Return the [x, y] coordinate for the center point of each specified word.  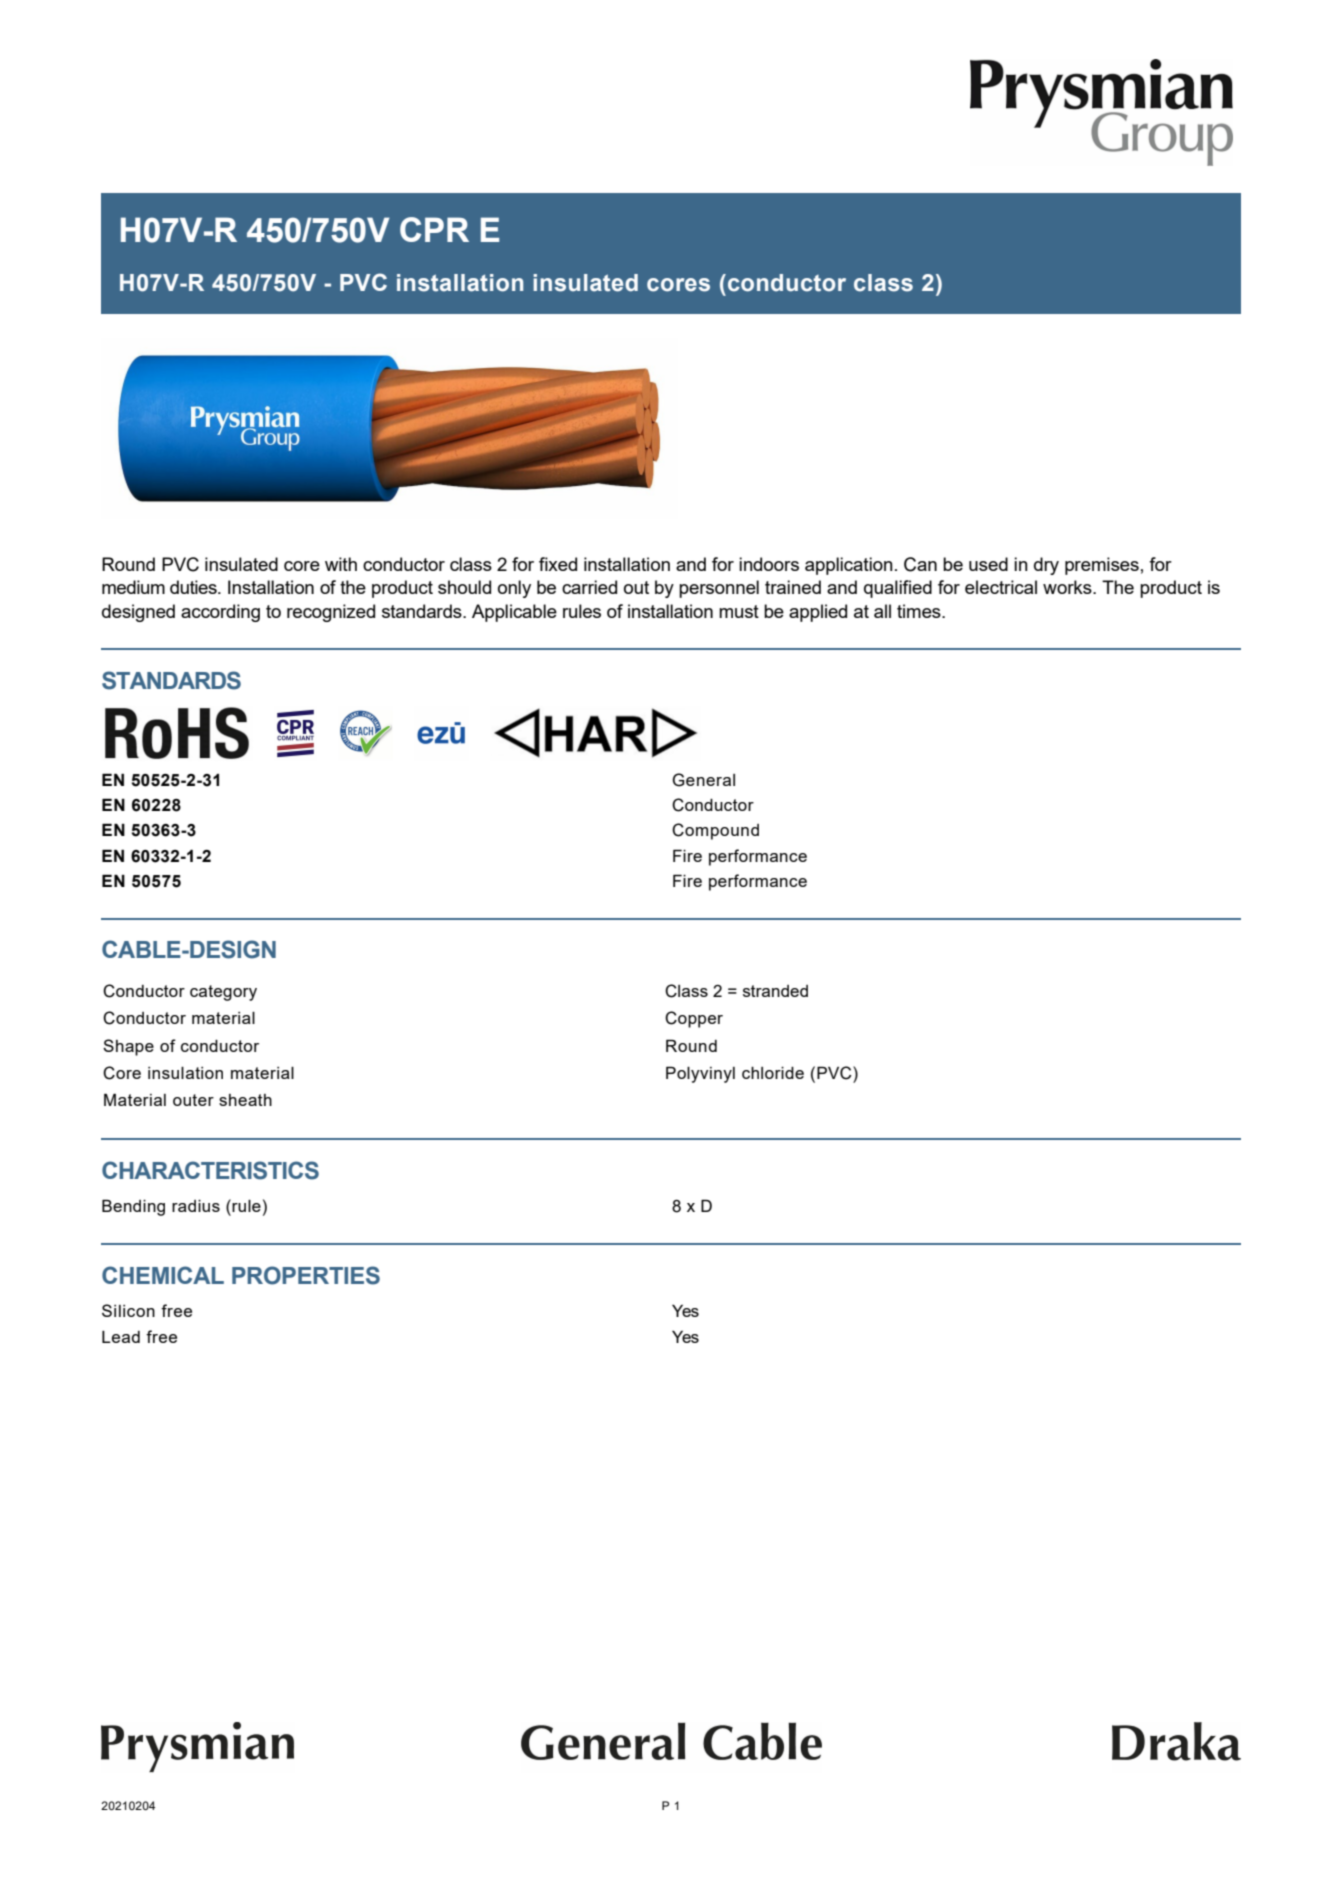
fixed [558, 564]
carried [589, 587]
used [988, 564]
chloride [773, 1073]
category [223, 993]
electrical [1001, 587]
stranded [775, 991]
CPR [434, 229]
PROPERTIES [306, 1275]
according [220, 613]
